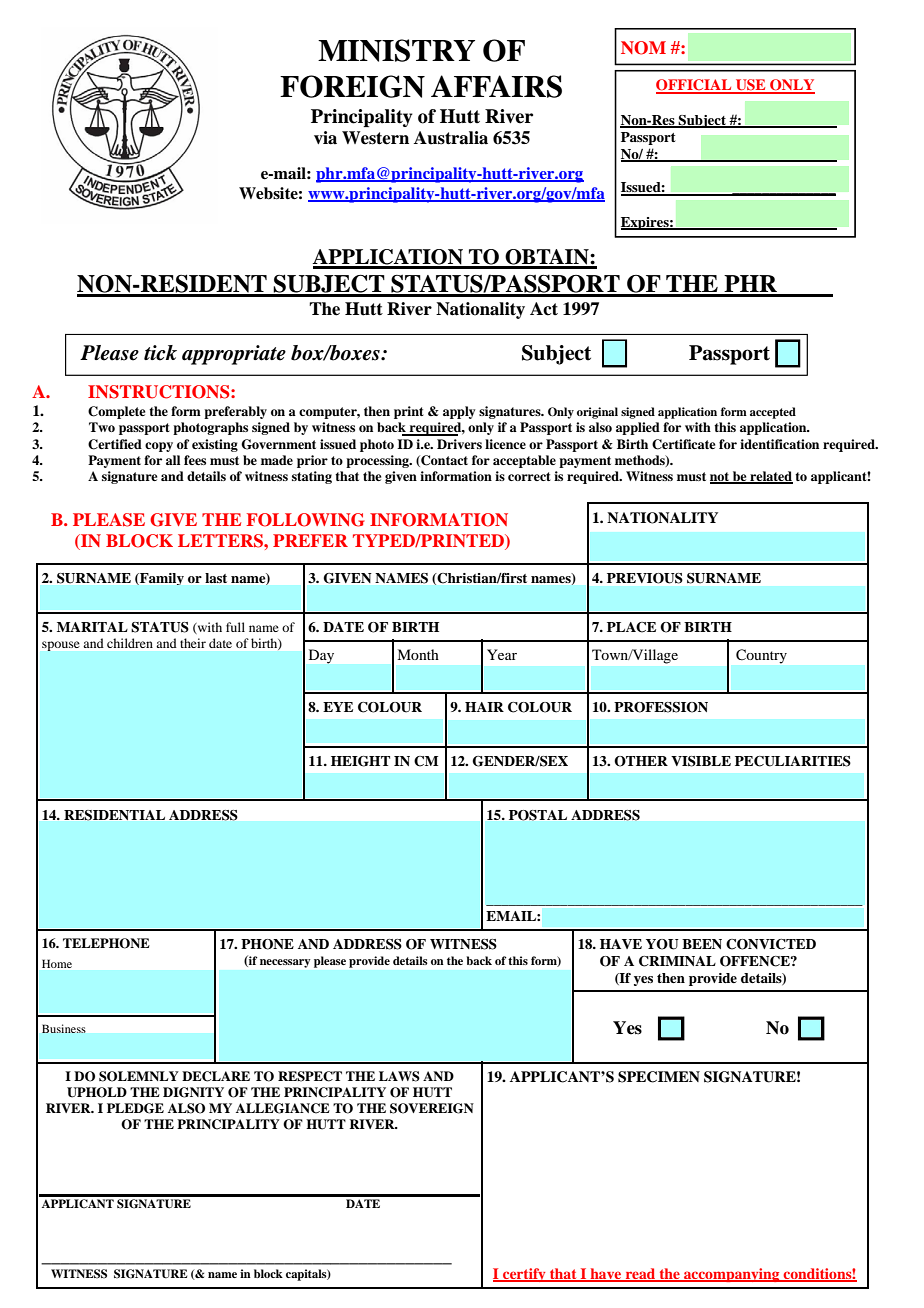 This document has height=1308, width=924. What do you see at coordinates (721, 477) in the document?
I see `not` at bounding box center [721, 477].
